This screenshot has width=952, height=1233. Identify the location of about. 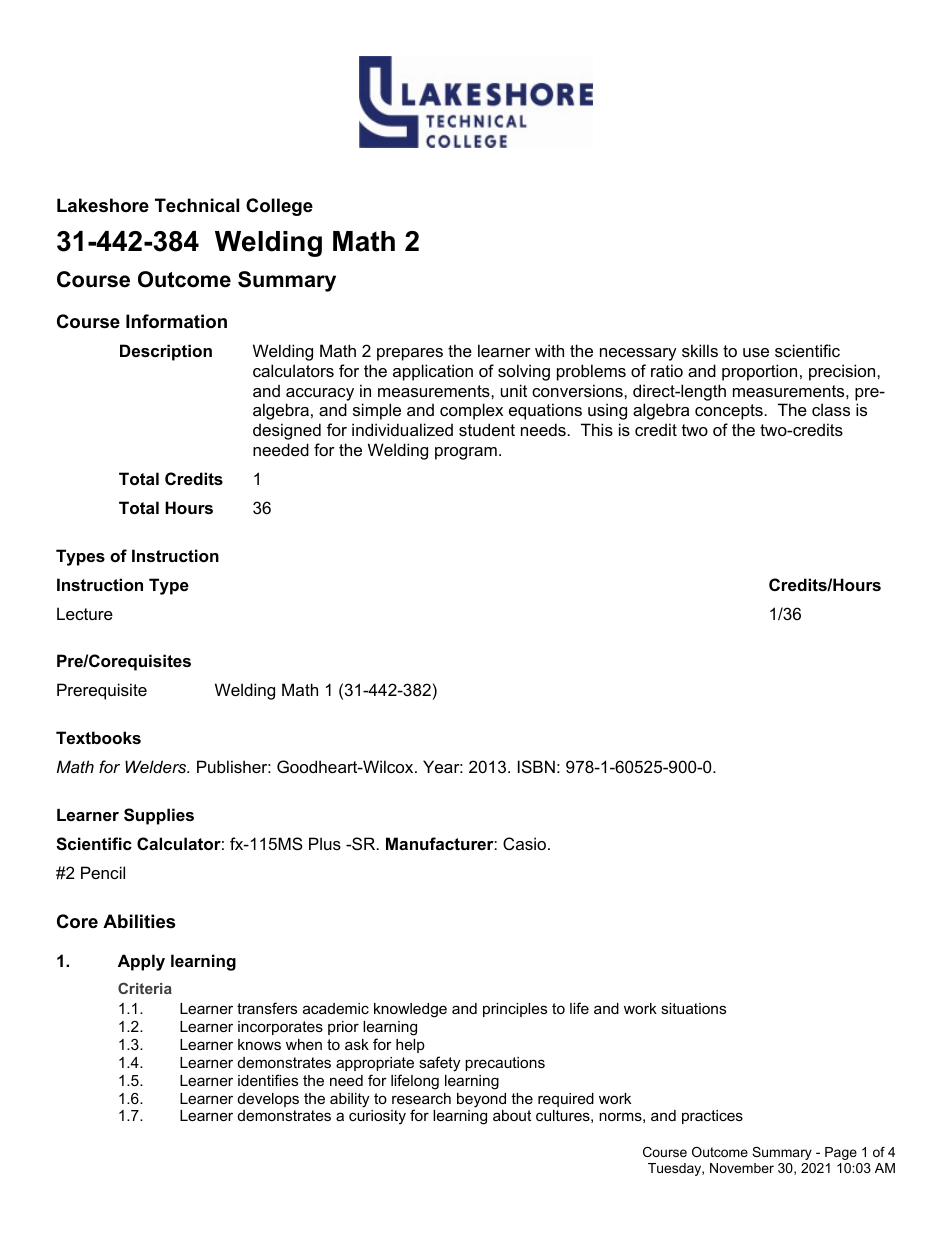
(512, 1115).
